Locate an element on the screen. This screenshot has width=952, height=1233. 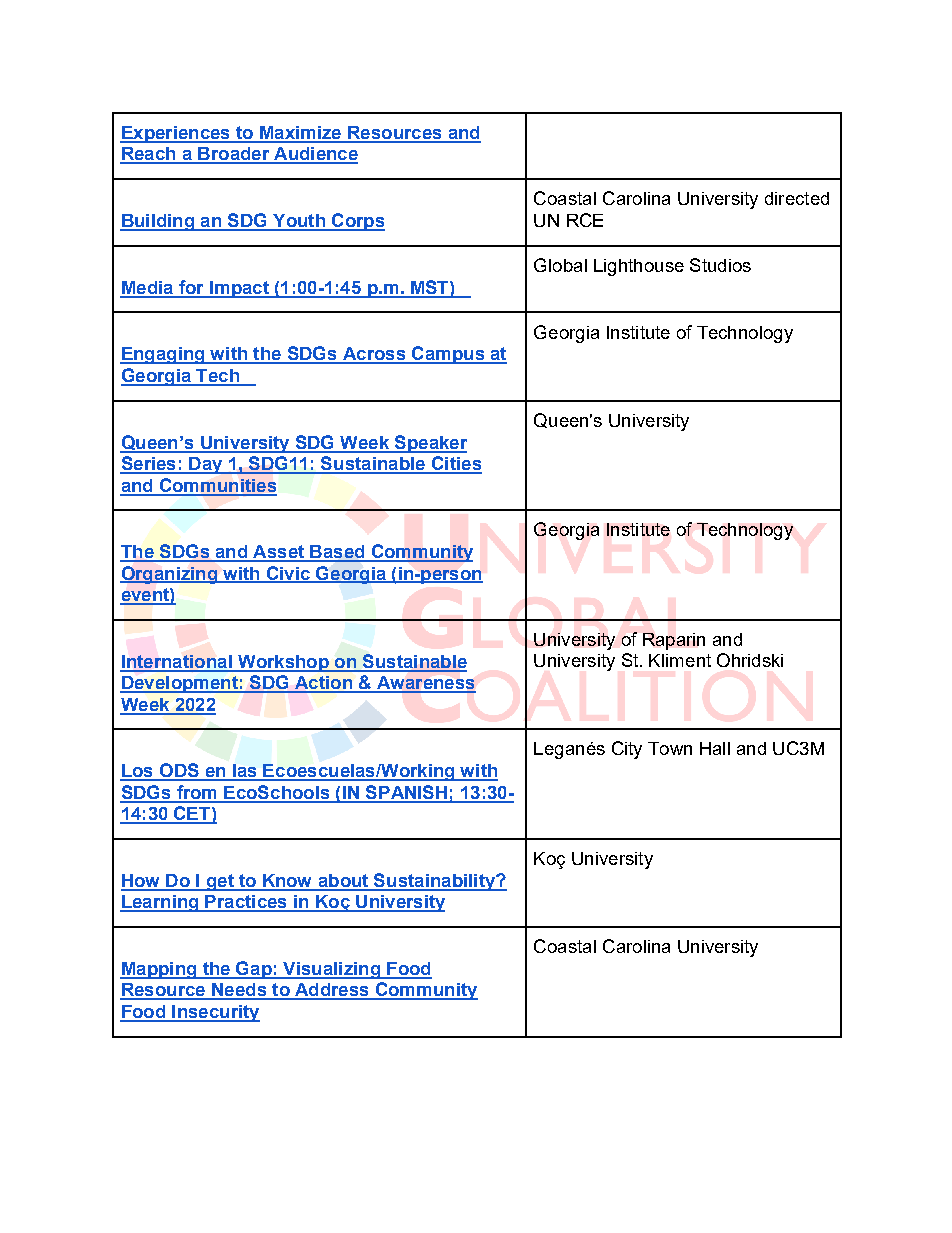
SPANISH is located at coordinates (407, 793).
